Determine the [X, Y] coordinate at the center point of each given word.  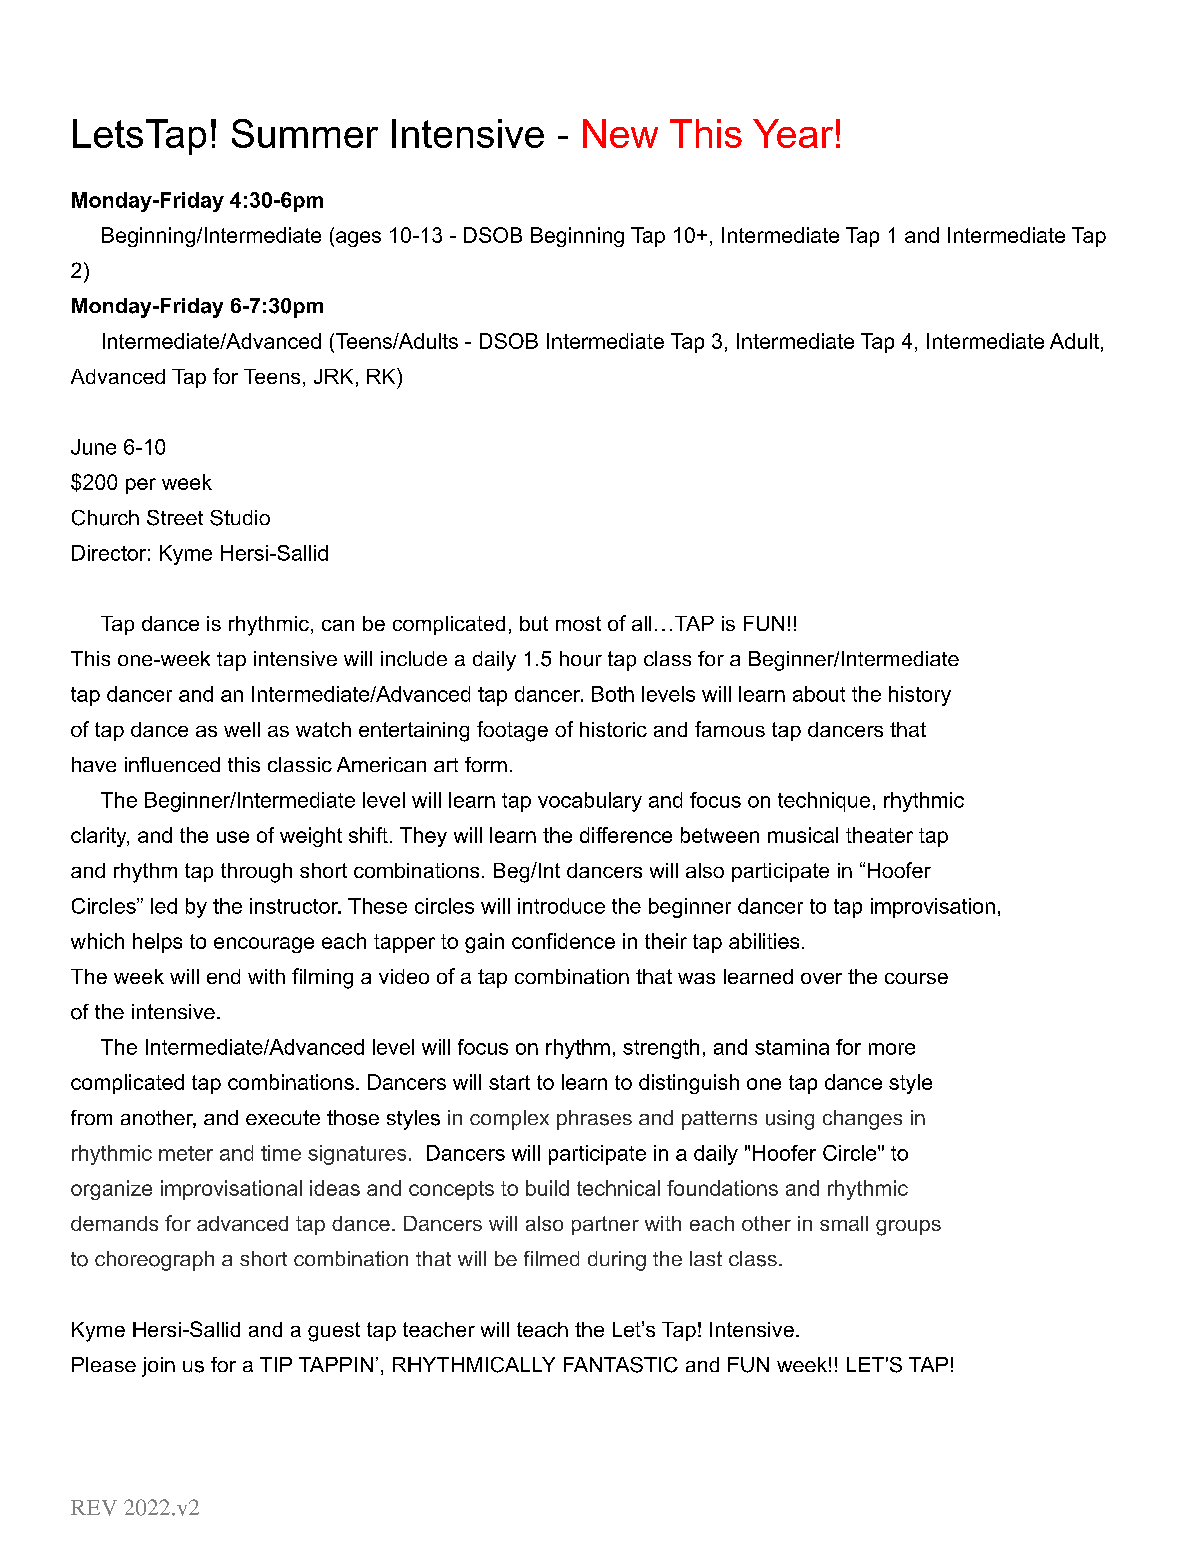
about [819, 694]
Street [175, 518]
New [620, 133]
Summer [305, 133]
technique [824, 802]
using [790, 1120]
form [486, 764]
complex [509, 1120]
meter [186, 1153]
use [233, 837]
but [534, 623]
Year [793, 133]
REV [94, 1508]
